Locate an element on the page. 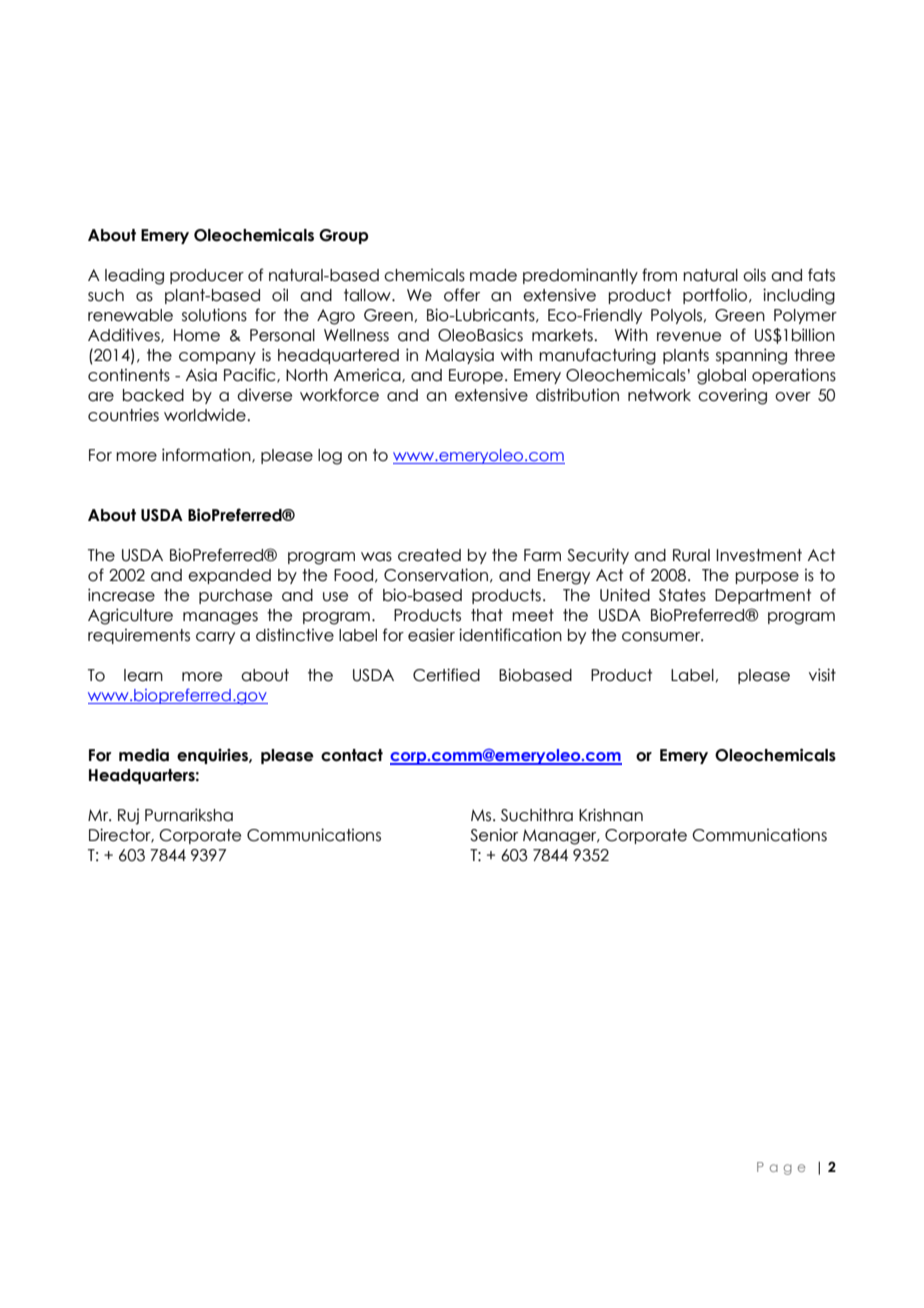 The height and width of the page is (1308, 924). oils is located at coordinates (754, 275).
